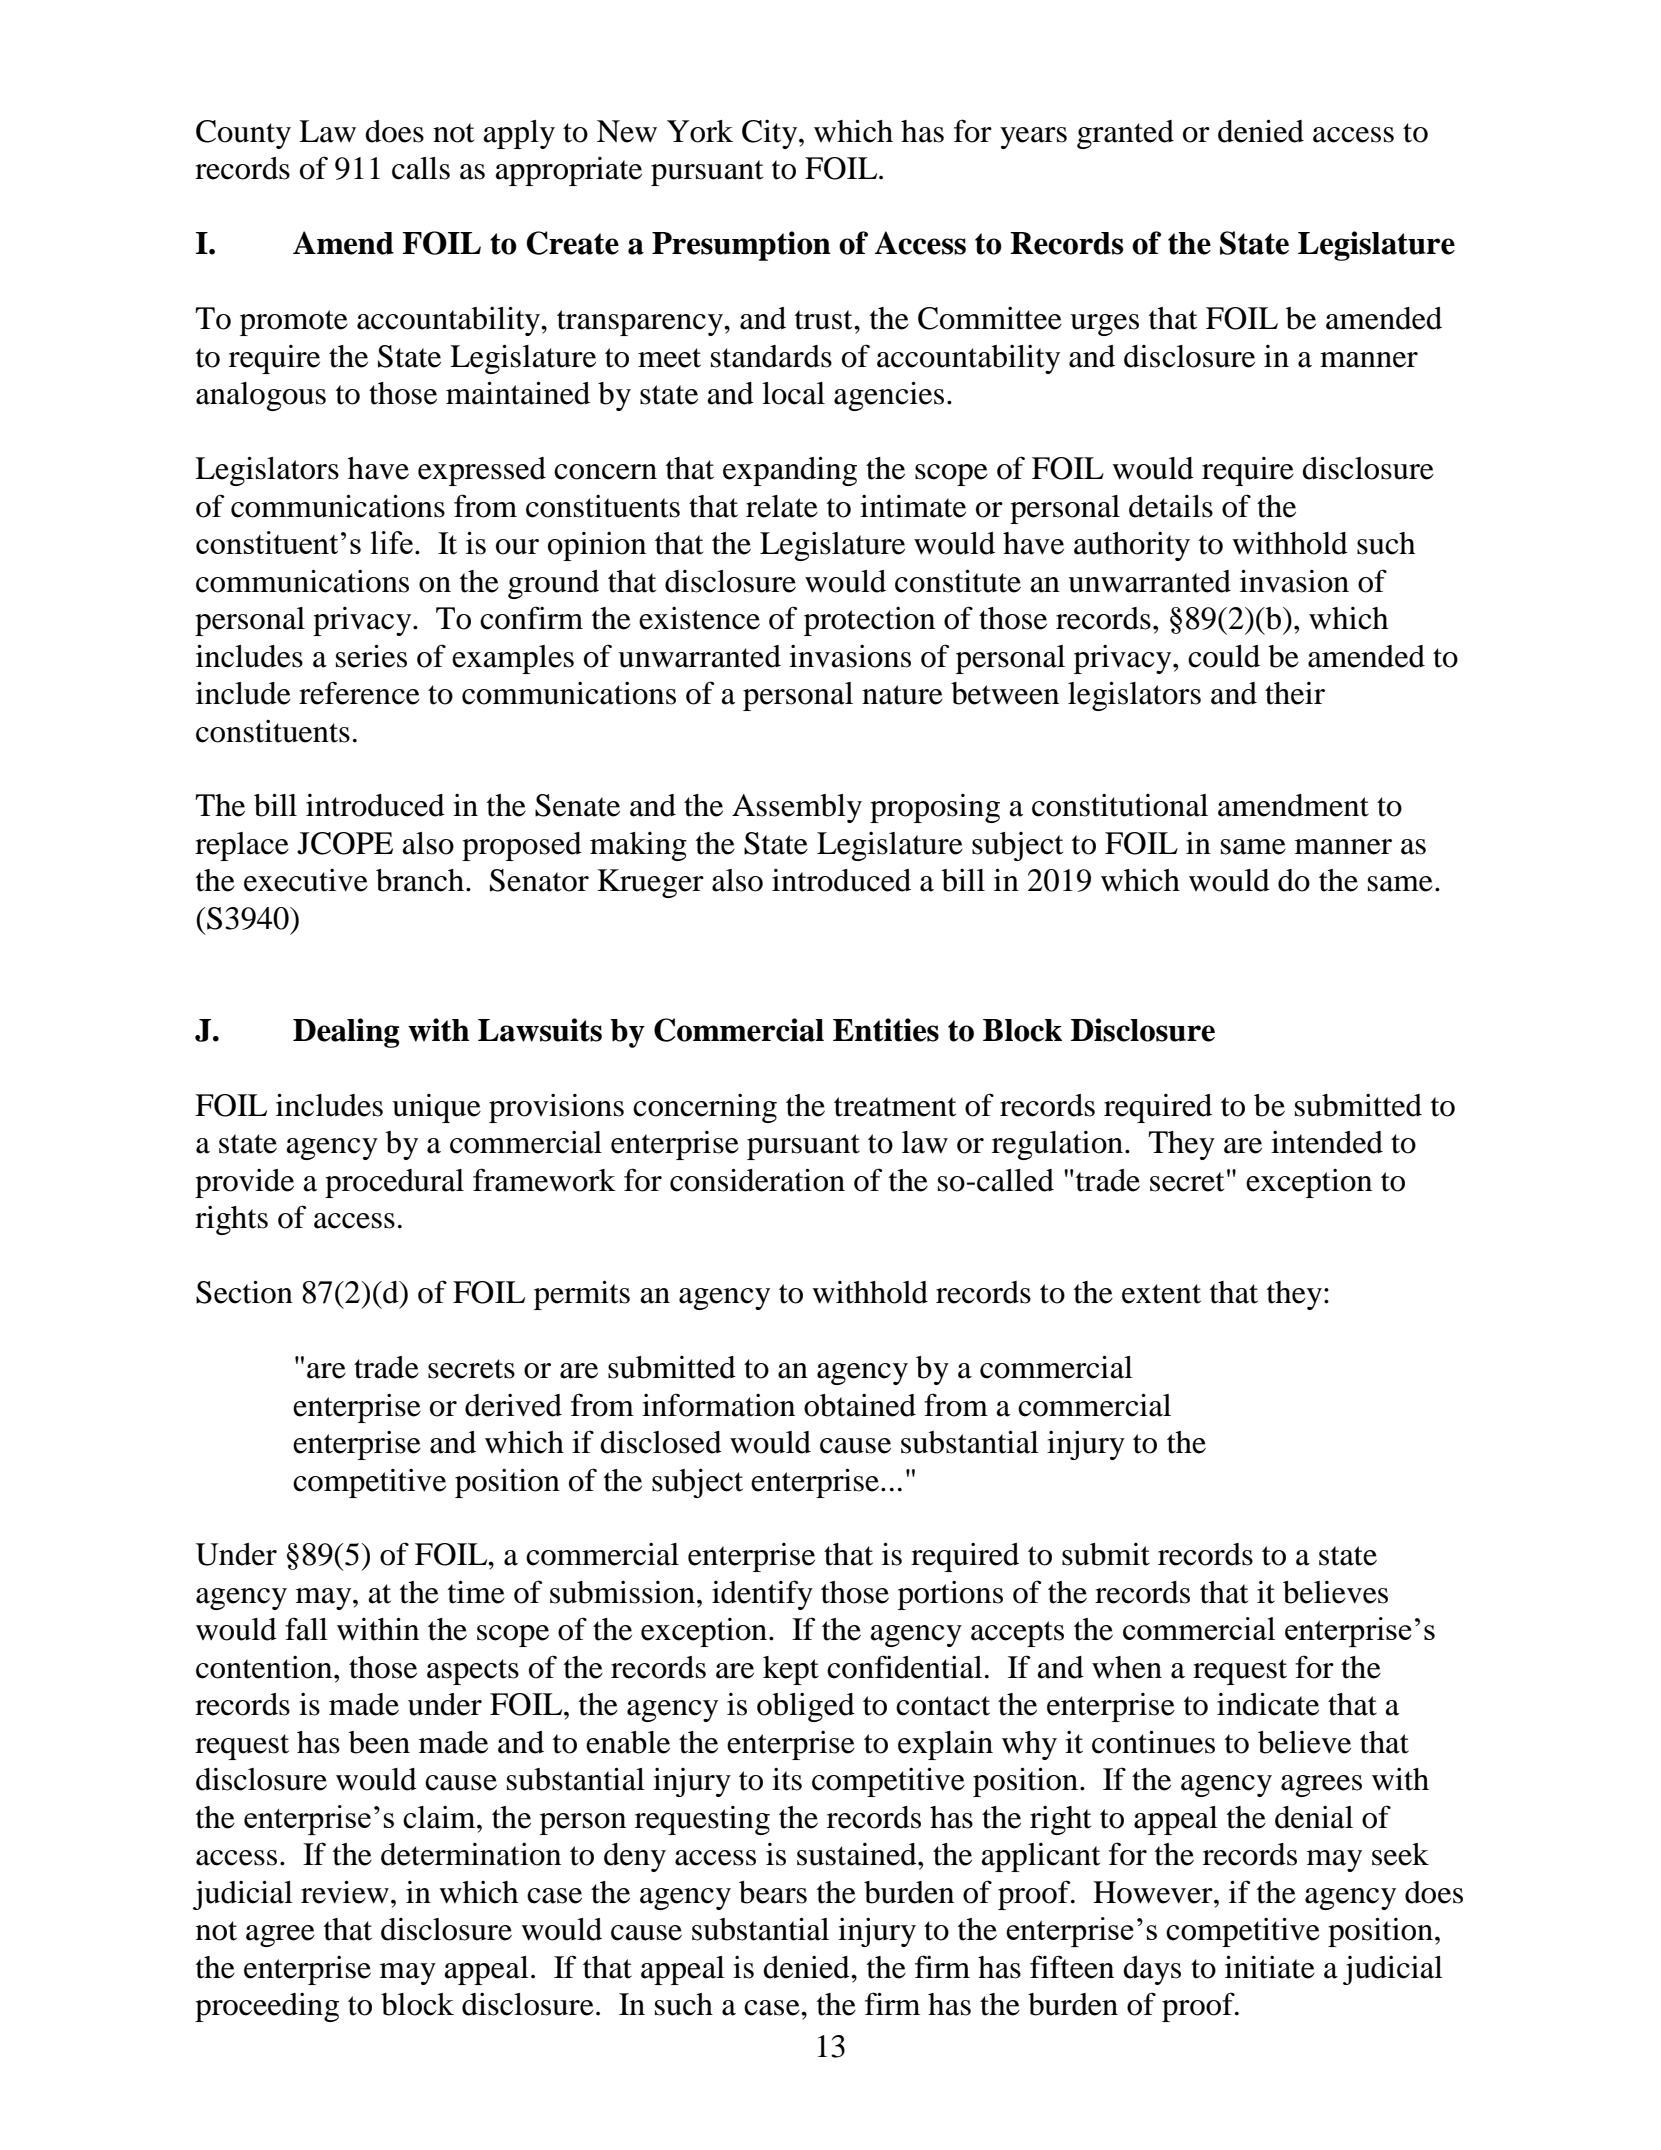  What do you see at coordinates (860, 1405) in the screenshot?
I see `obtained` at bounding box center [860, 1405].
